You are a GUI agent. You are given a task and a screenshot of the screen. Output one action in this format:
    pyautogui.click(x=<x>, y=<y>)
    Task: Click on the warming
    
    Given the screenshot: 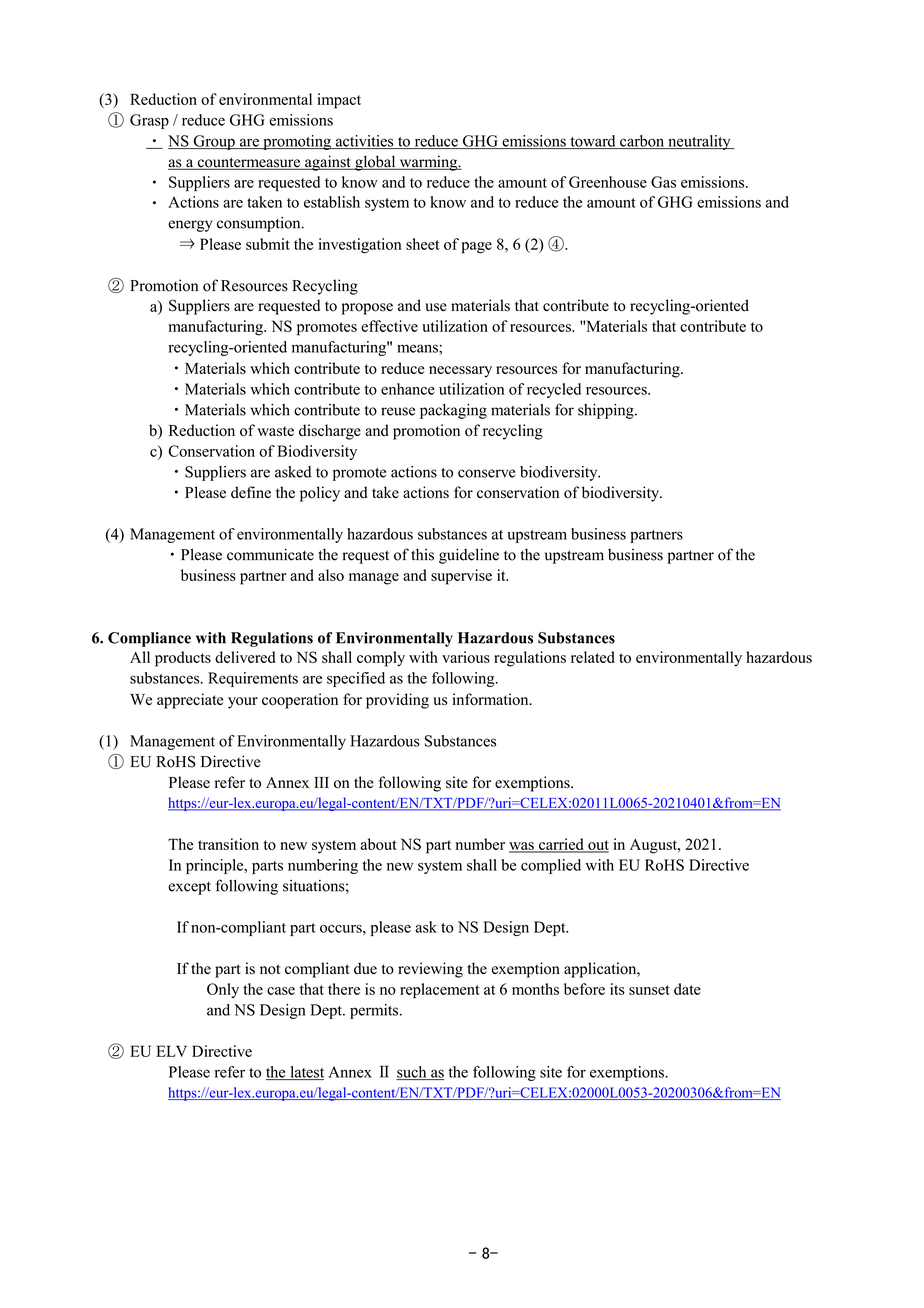 What is the action you would take?
    pyautogui.click(x=428, y=163)
